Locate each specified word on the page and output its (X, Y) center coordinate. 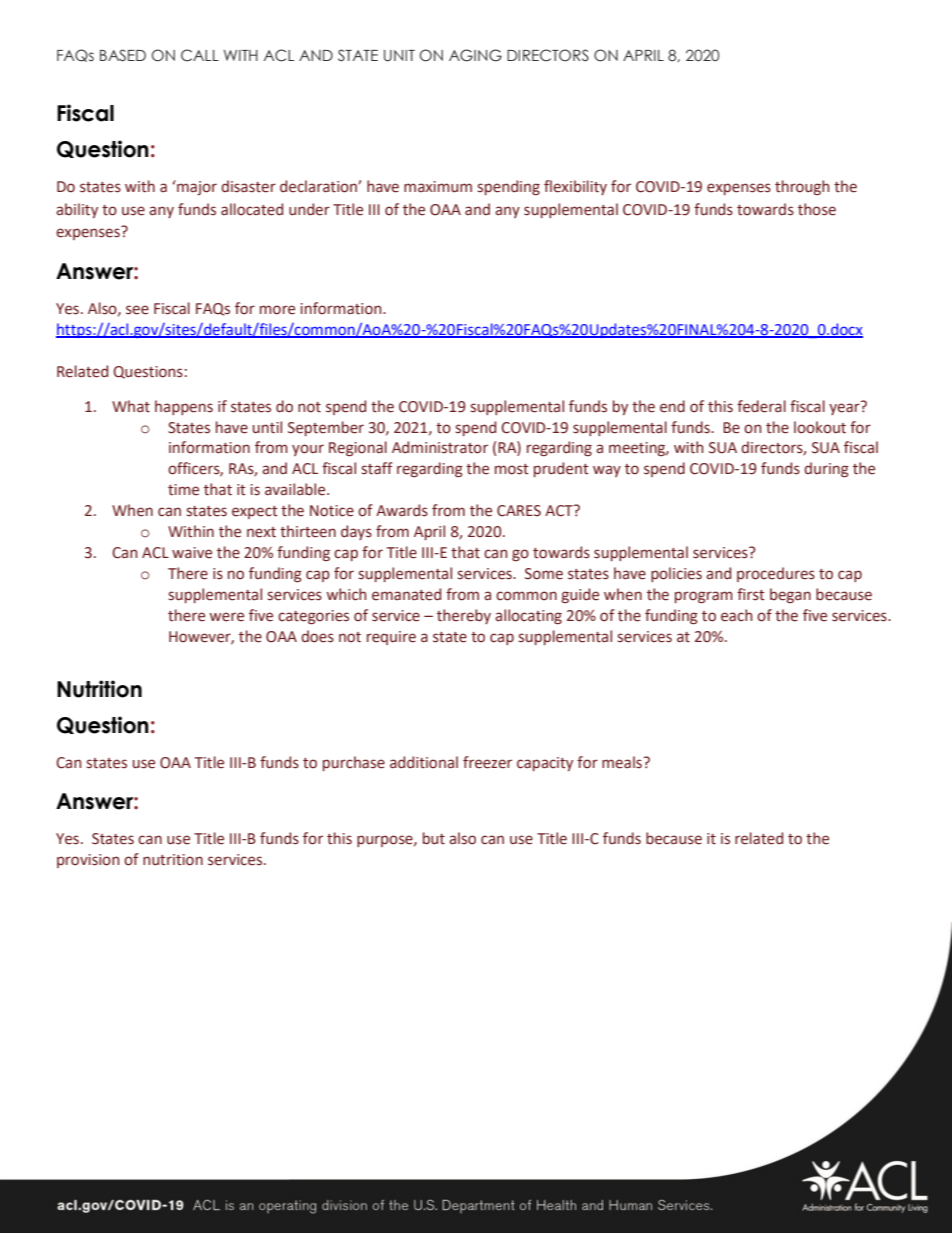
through (802, 187)
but (434, 838)
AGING (475, 55)
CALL (200, 55)
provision (88, 861)
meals (623, 762)
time (183, 490)
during (826, 469)
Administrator (440, 447)
